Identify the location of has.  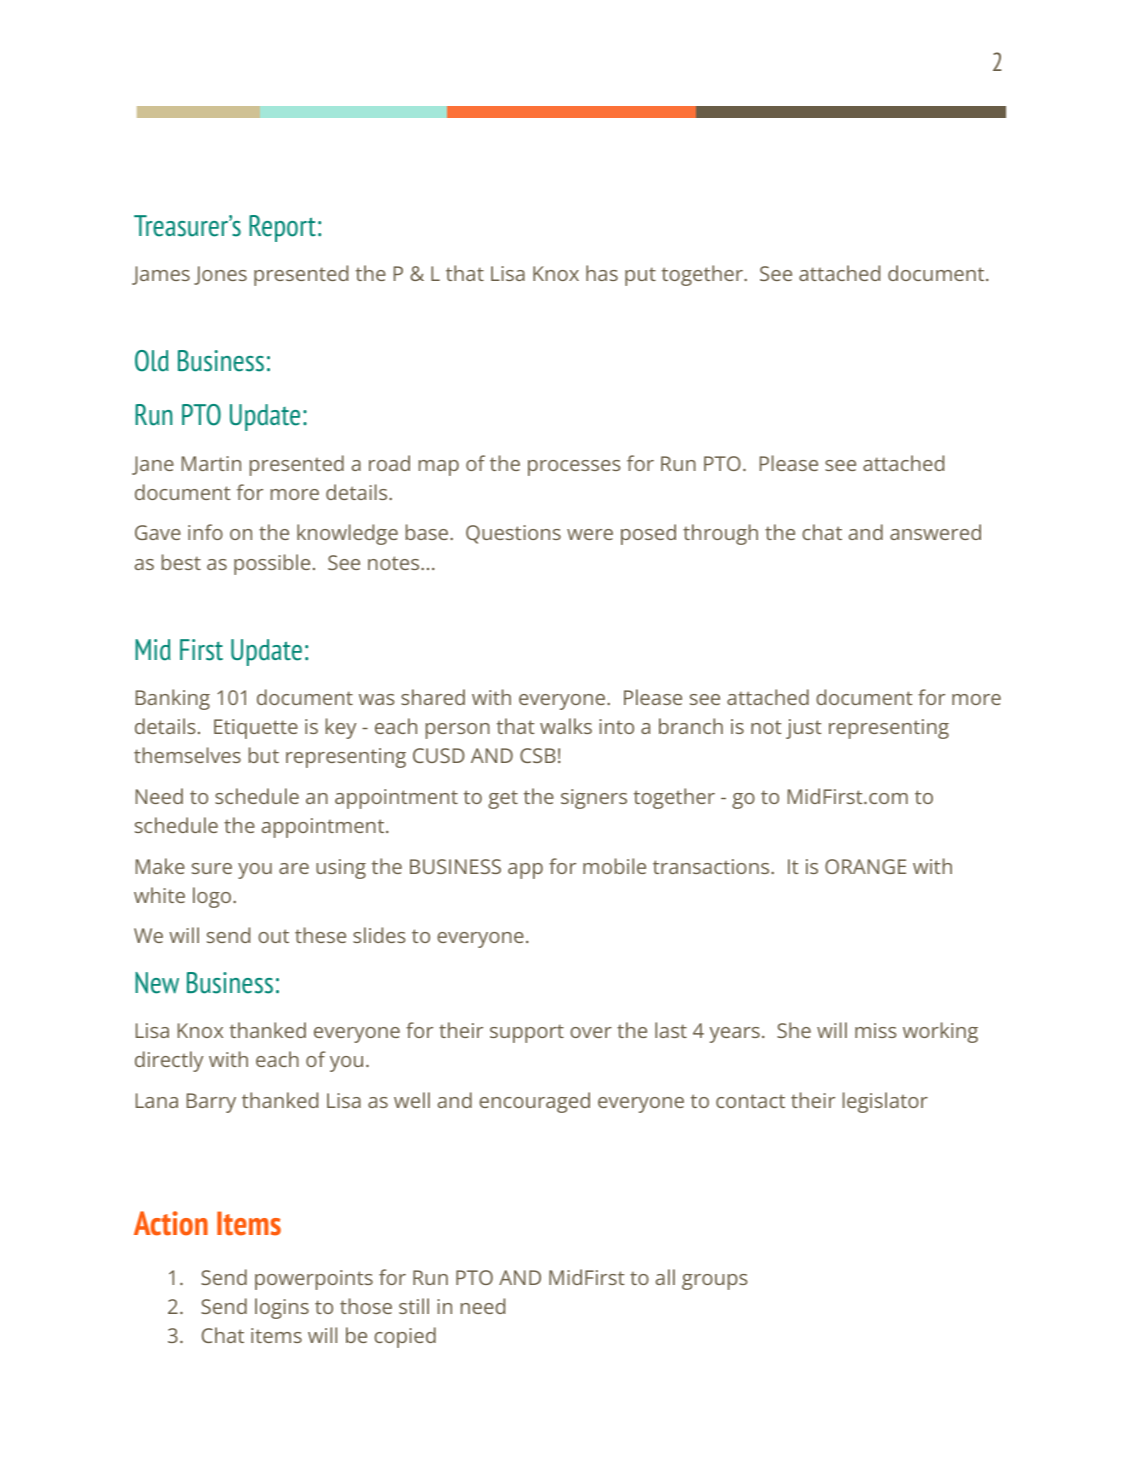
(602, 273).
